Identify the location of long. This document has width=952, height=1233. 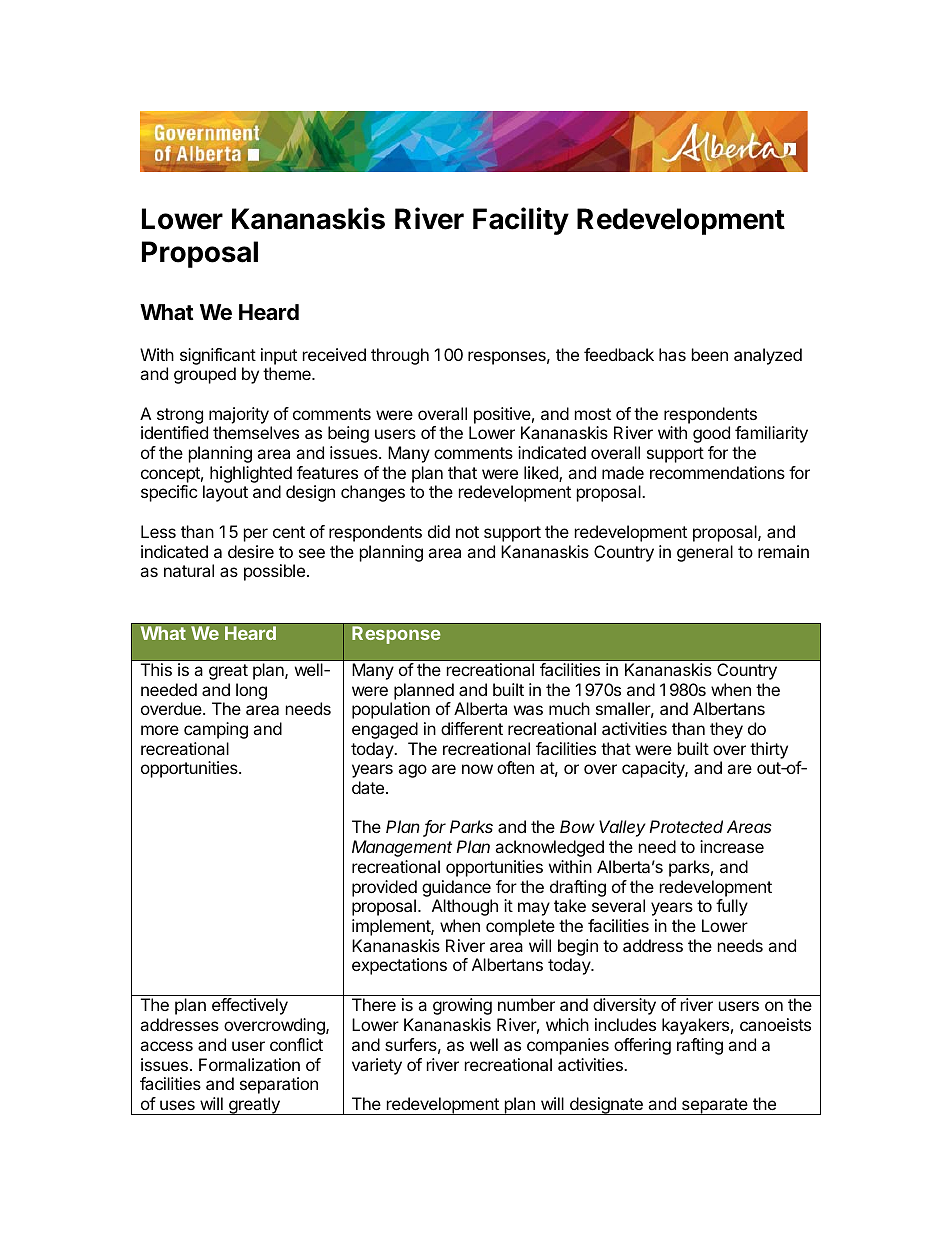
(251, 691).
